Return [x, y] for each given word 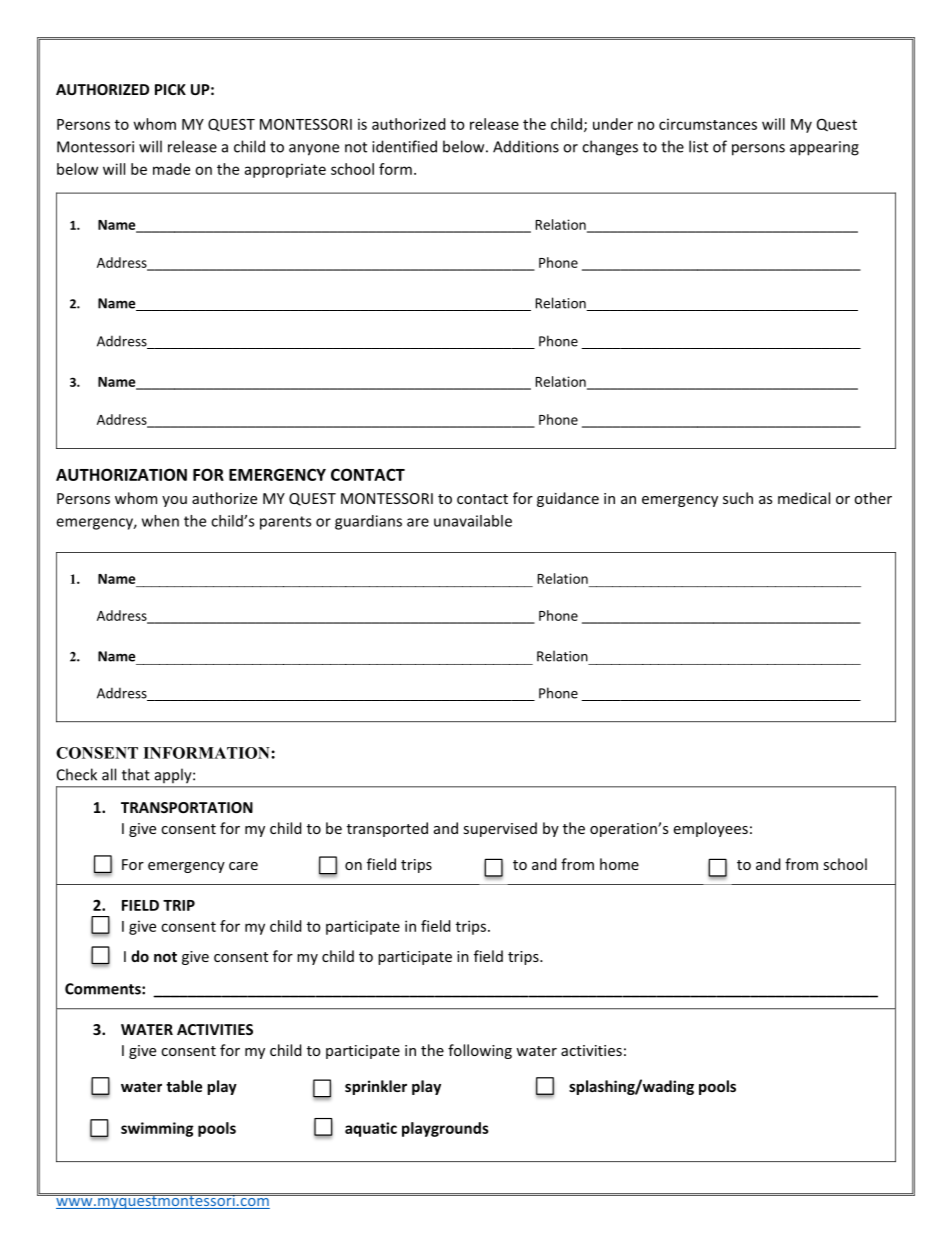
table [184, 1086]
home [619, 864]
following [480, 1051]
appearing [824, 148]
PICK [170, 89]
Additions [526, 146]
